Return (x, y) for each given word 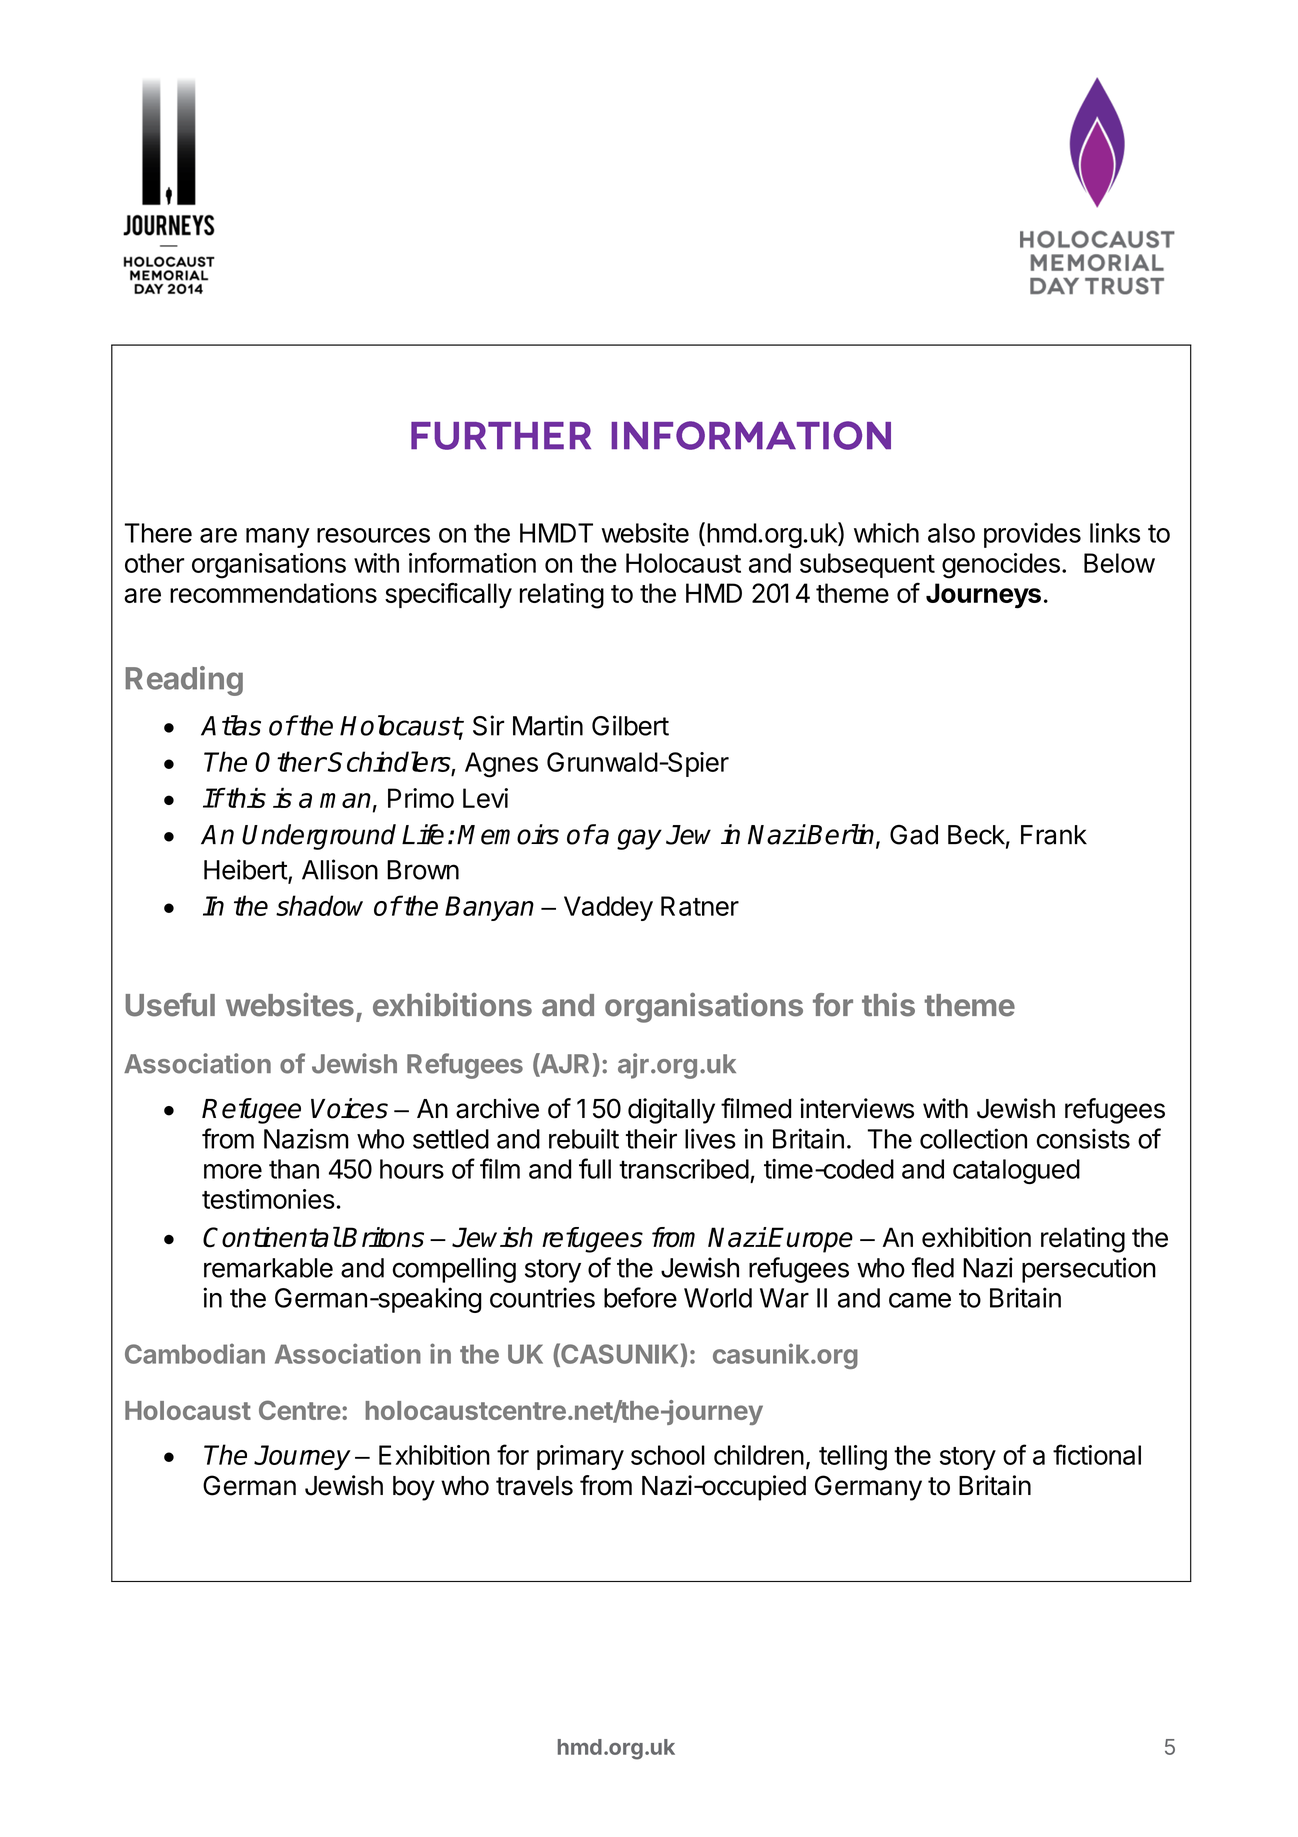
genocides (1001, 566)
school (668, 1455)
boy (414, 1488)
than (294, 1169)
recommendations (273, 593)
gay (639, 839)
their (651, 1138)
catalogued (1016, 1171)
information (472, 562)
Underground (319, 837)
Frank (1054, 835)
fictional (1097, 1454)
